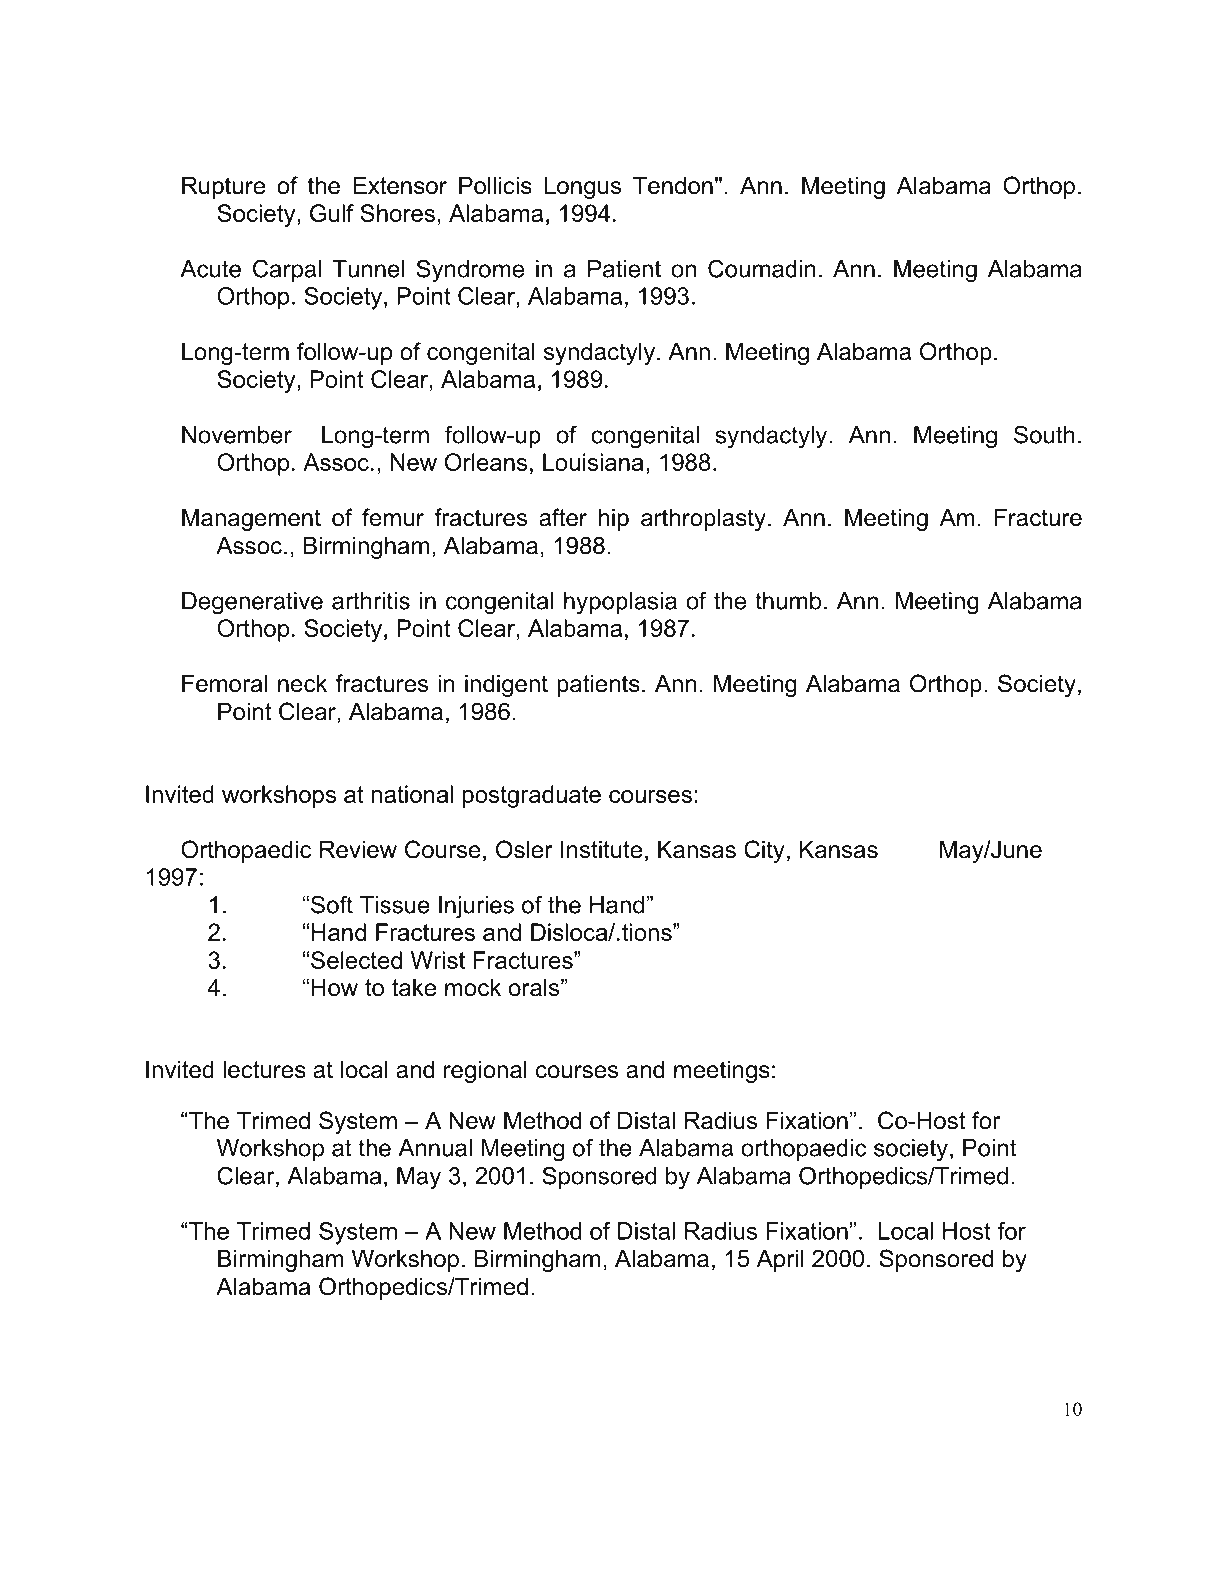  I want to click on City, so click(764, 851).
